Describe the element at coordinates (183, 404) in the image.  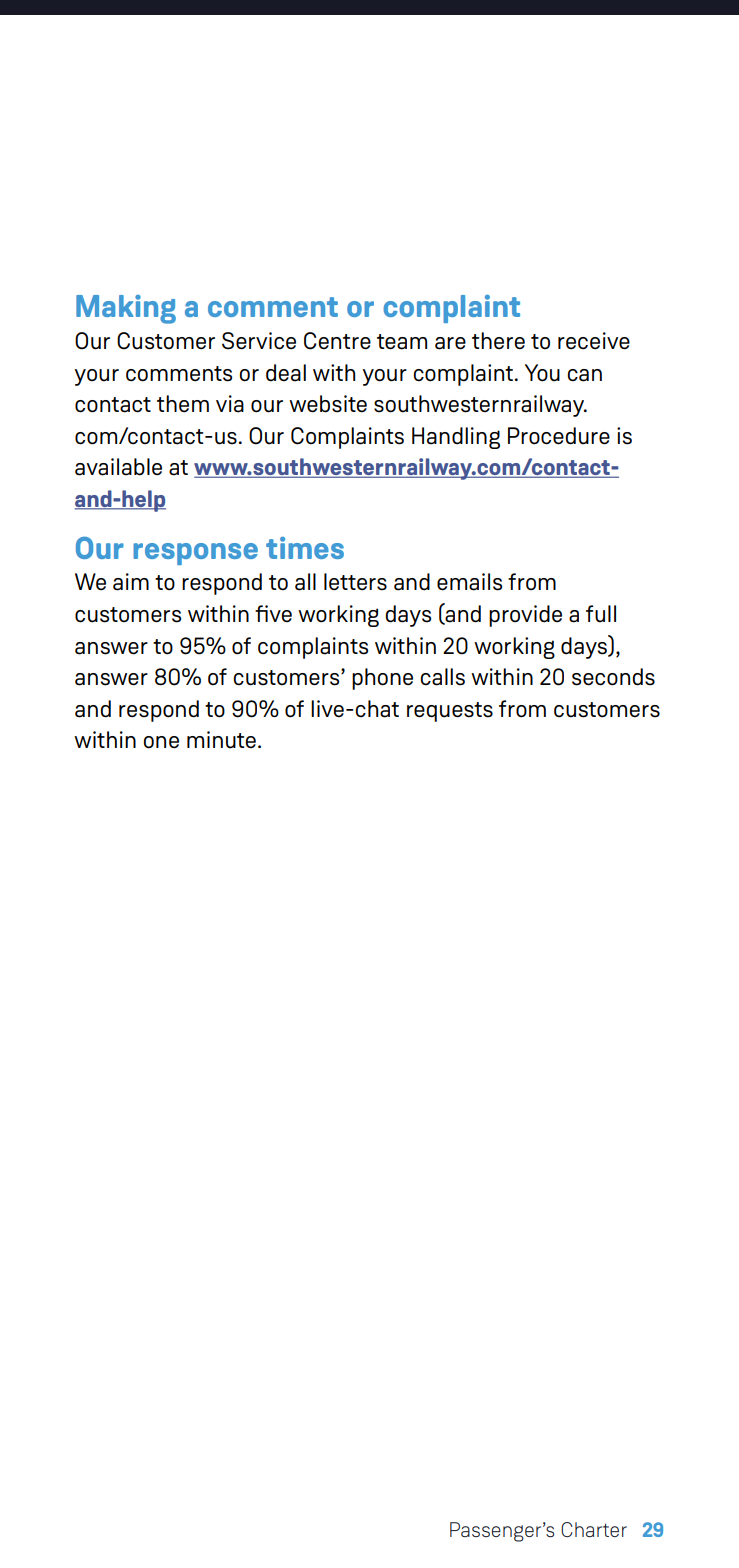
I see `them` at that location.
